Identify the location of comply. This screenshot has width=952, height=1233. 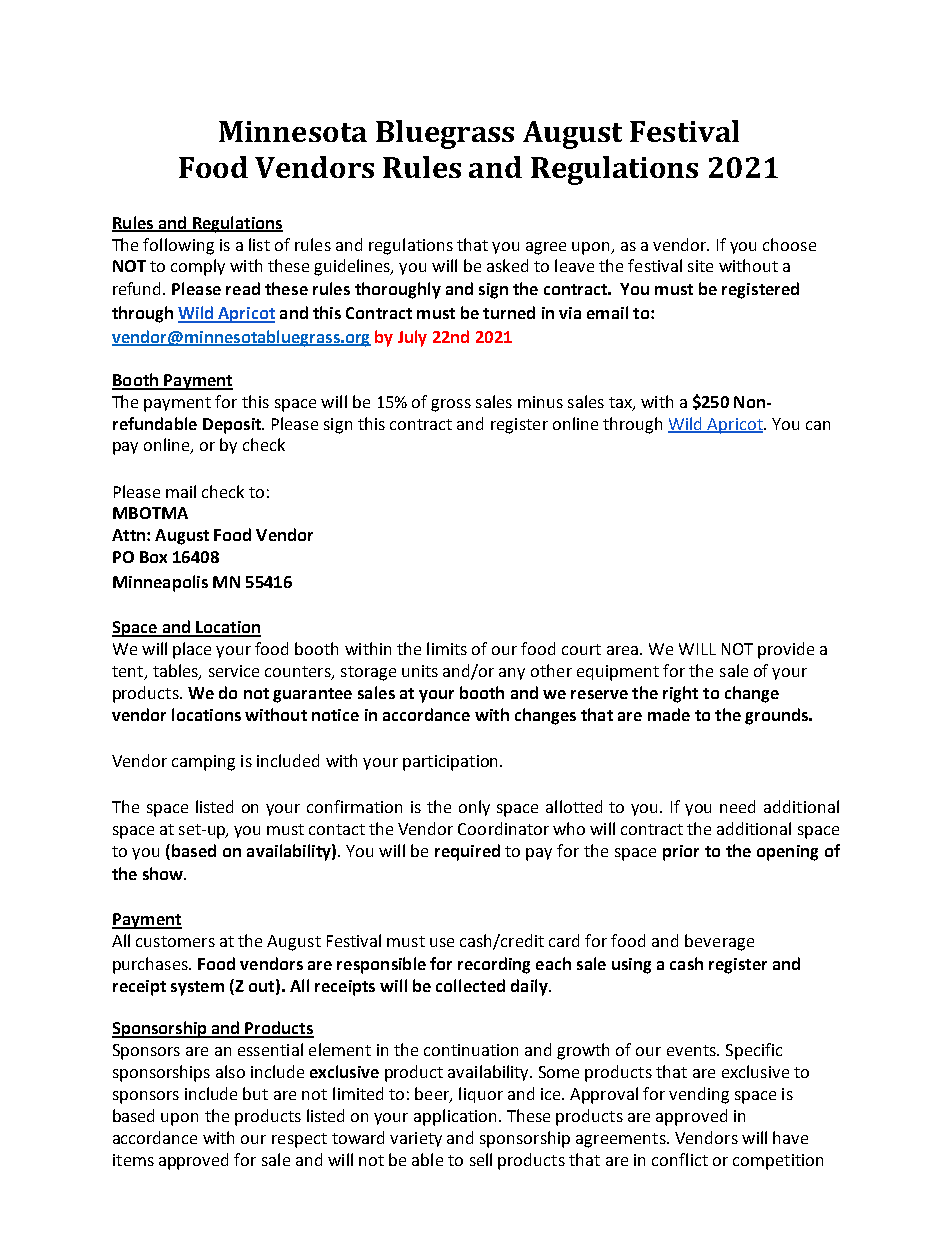
(198, 267).
